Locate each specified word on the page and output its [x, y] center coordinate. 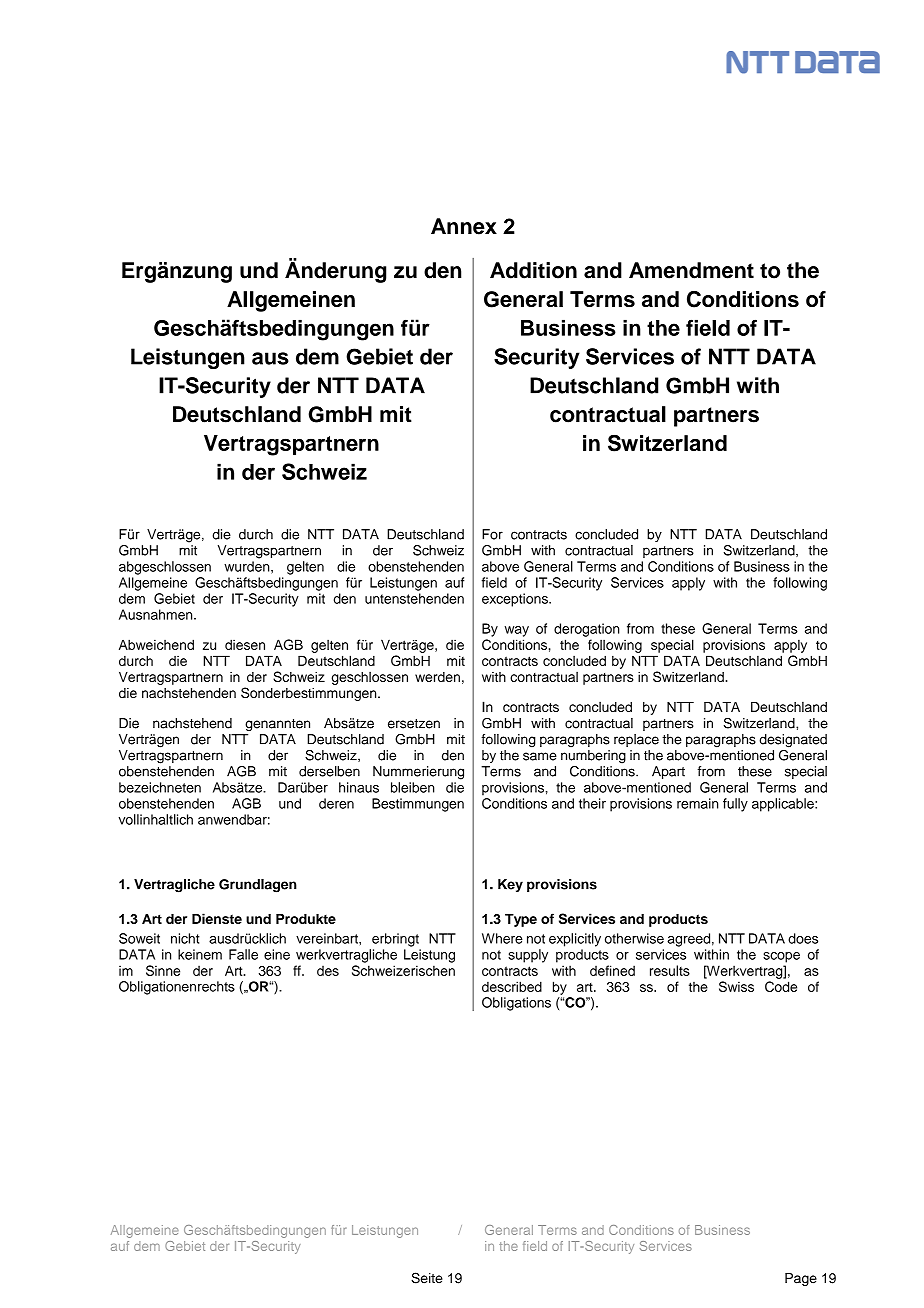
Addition [533, 270]
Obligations [516, 1004]
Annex [464, 226]
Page [801, 1279]
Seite [427, 1278]
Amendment [691, 270]
